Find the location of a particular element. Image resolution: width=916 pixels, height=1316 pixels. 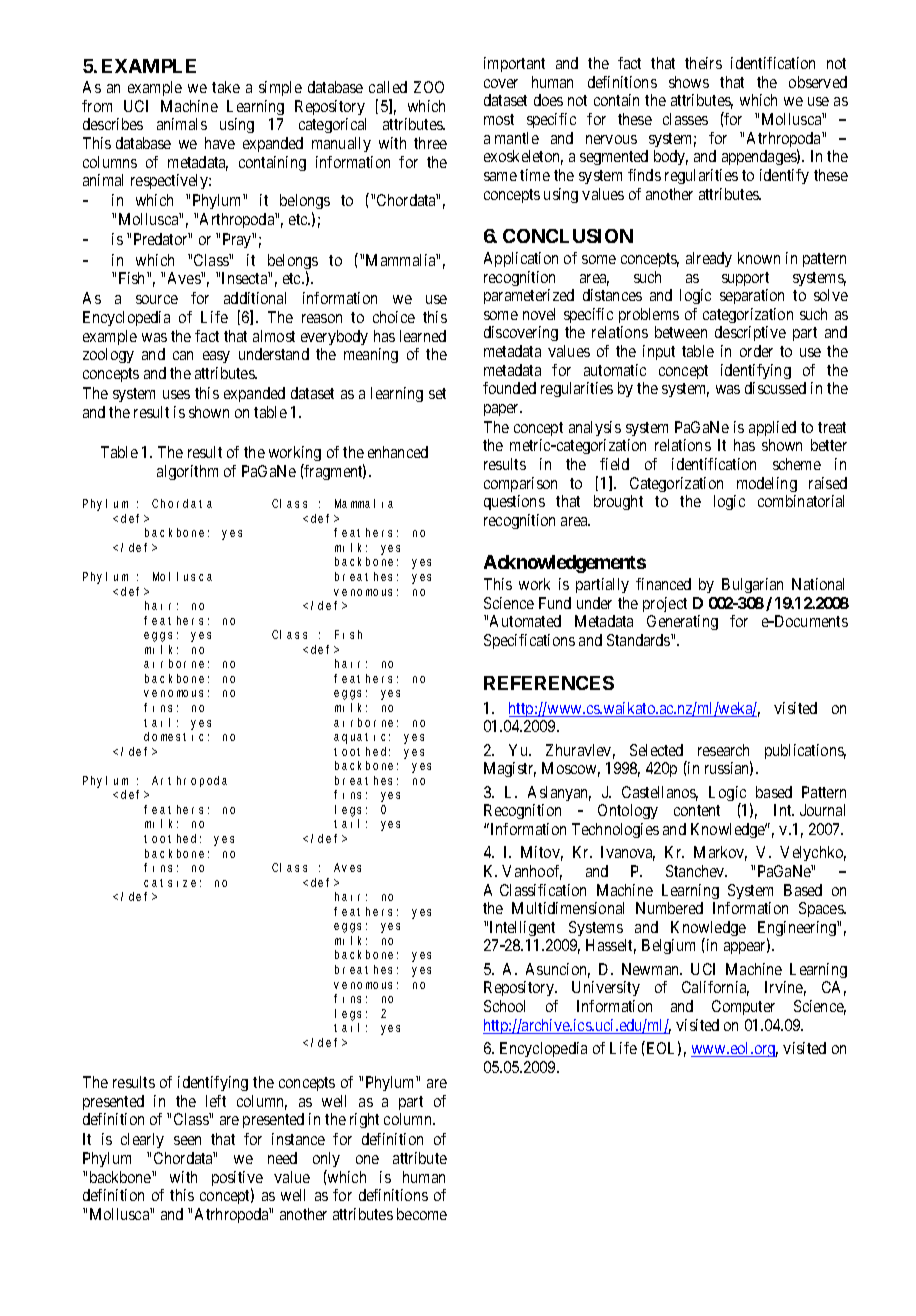

Generating is located at coordinates (682, 622).
